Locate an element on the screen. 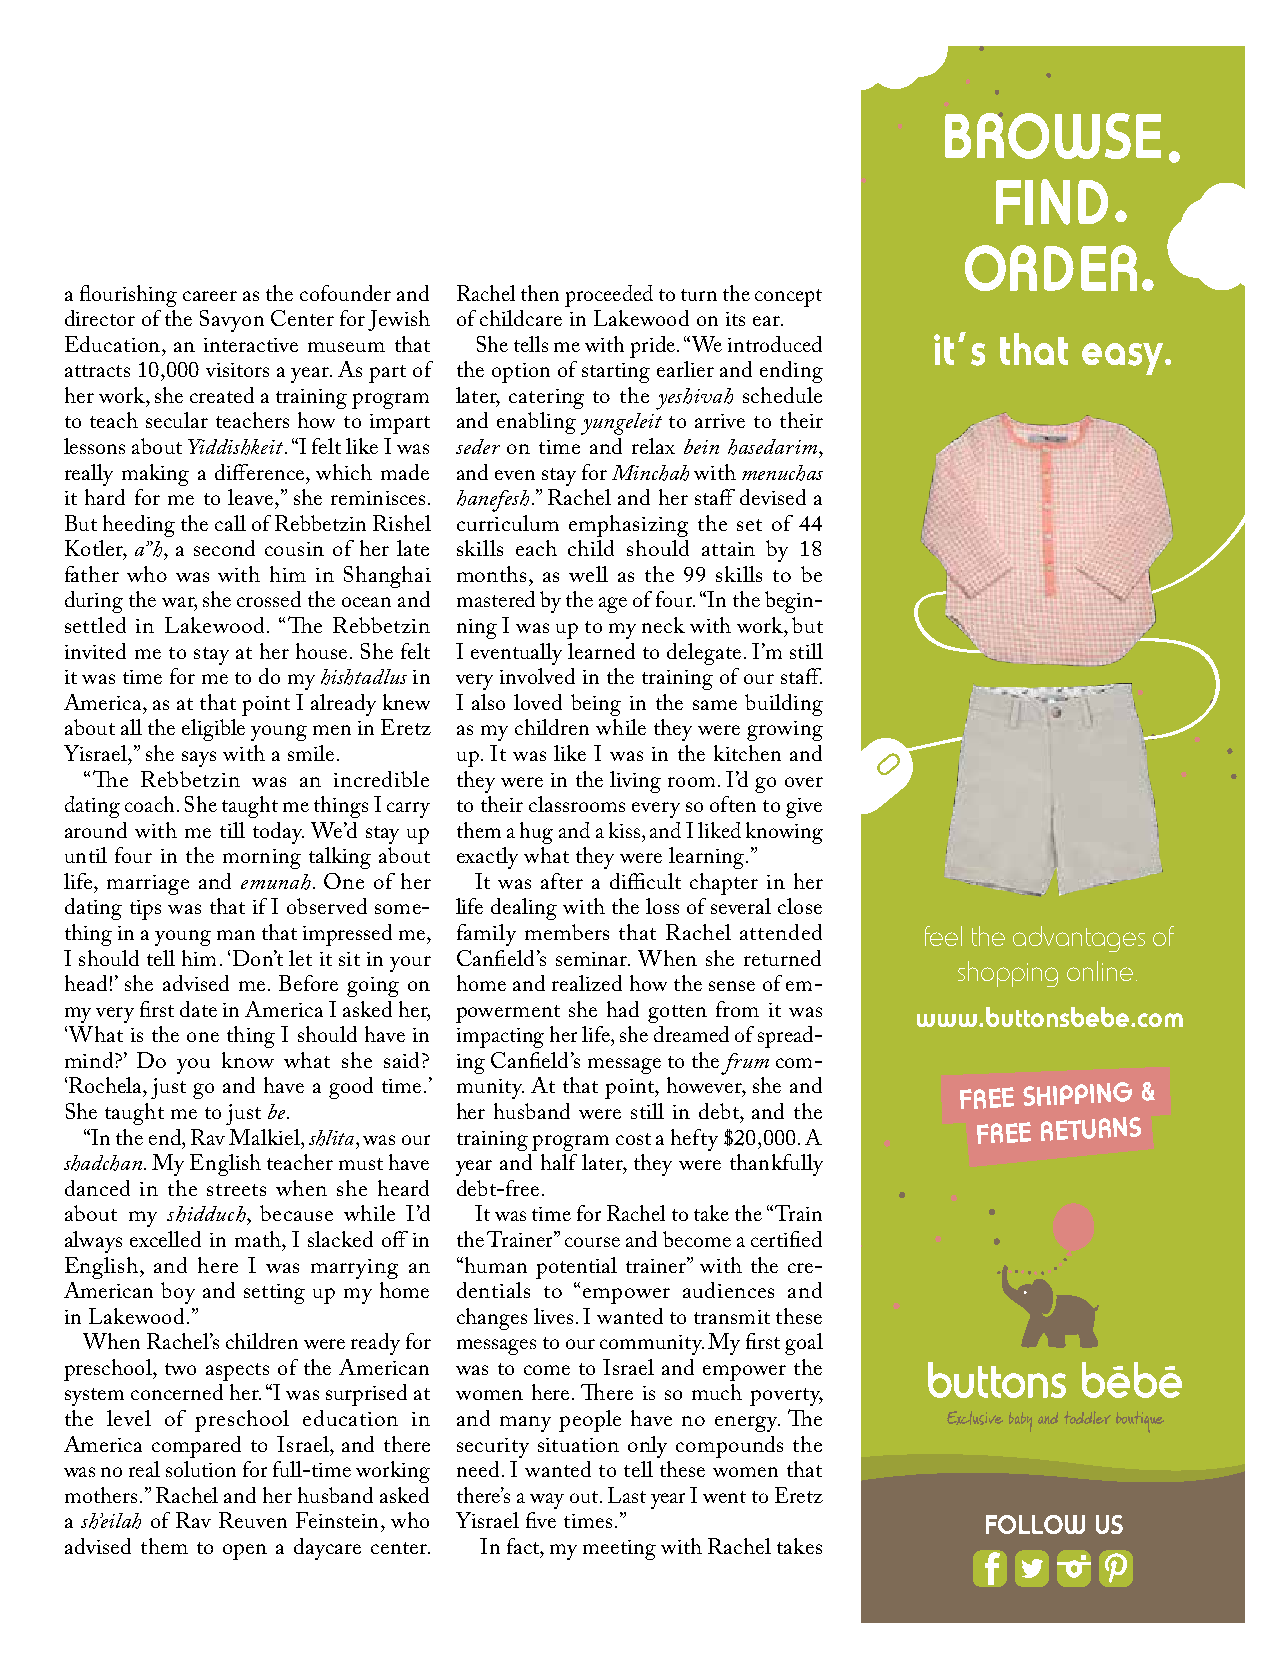 The height and width of the screenshot is (1669, 1285). streets is located at coordinates (236, 1190).
